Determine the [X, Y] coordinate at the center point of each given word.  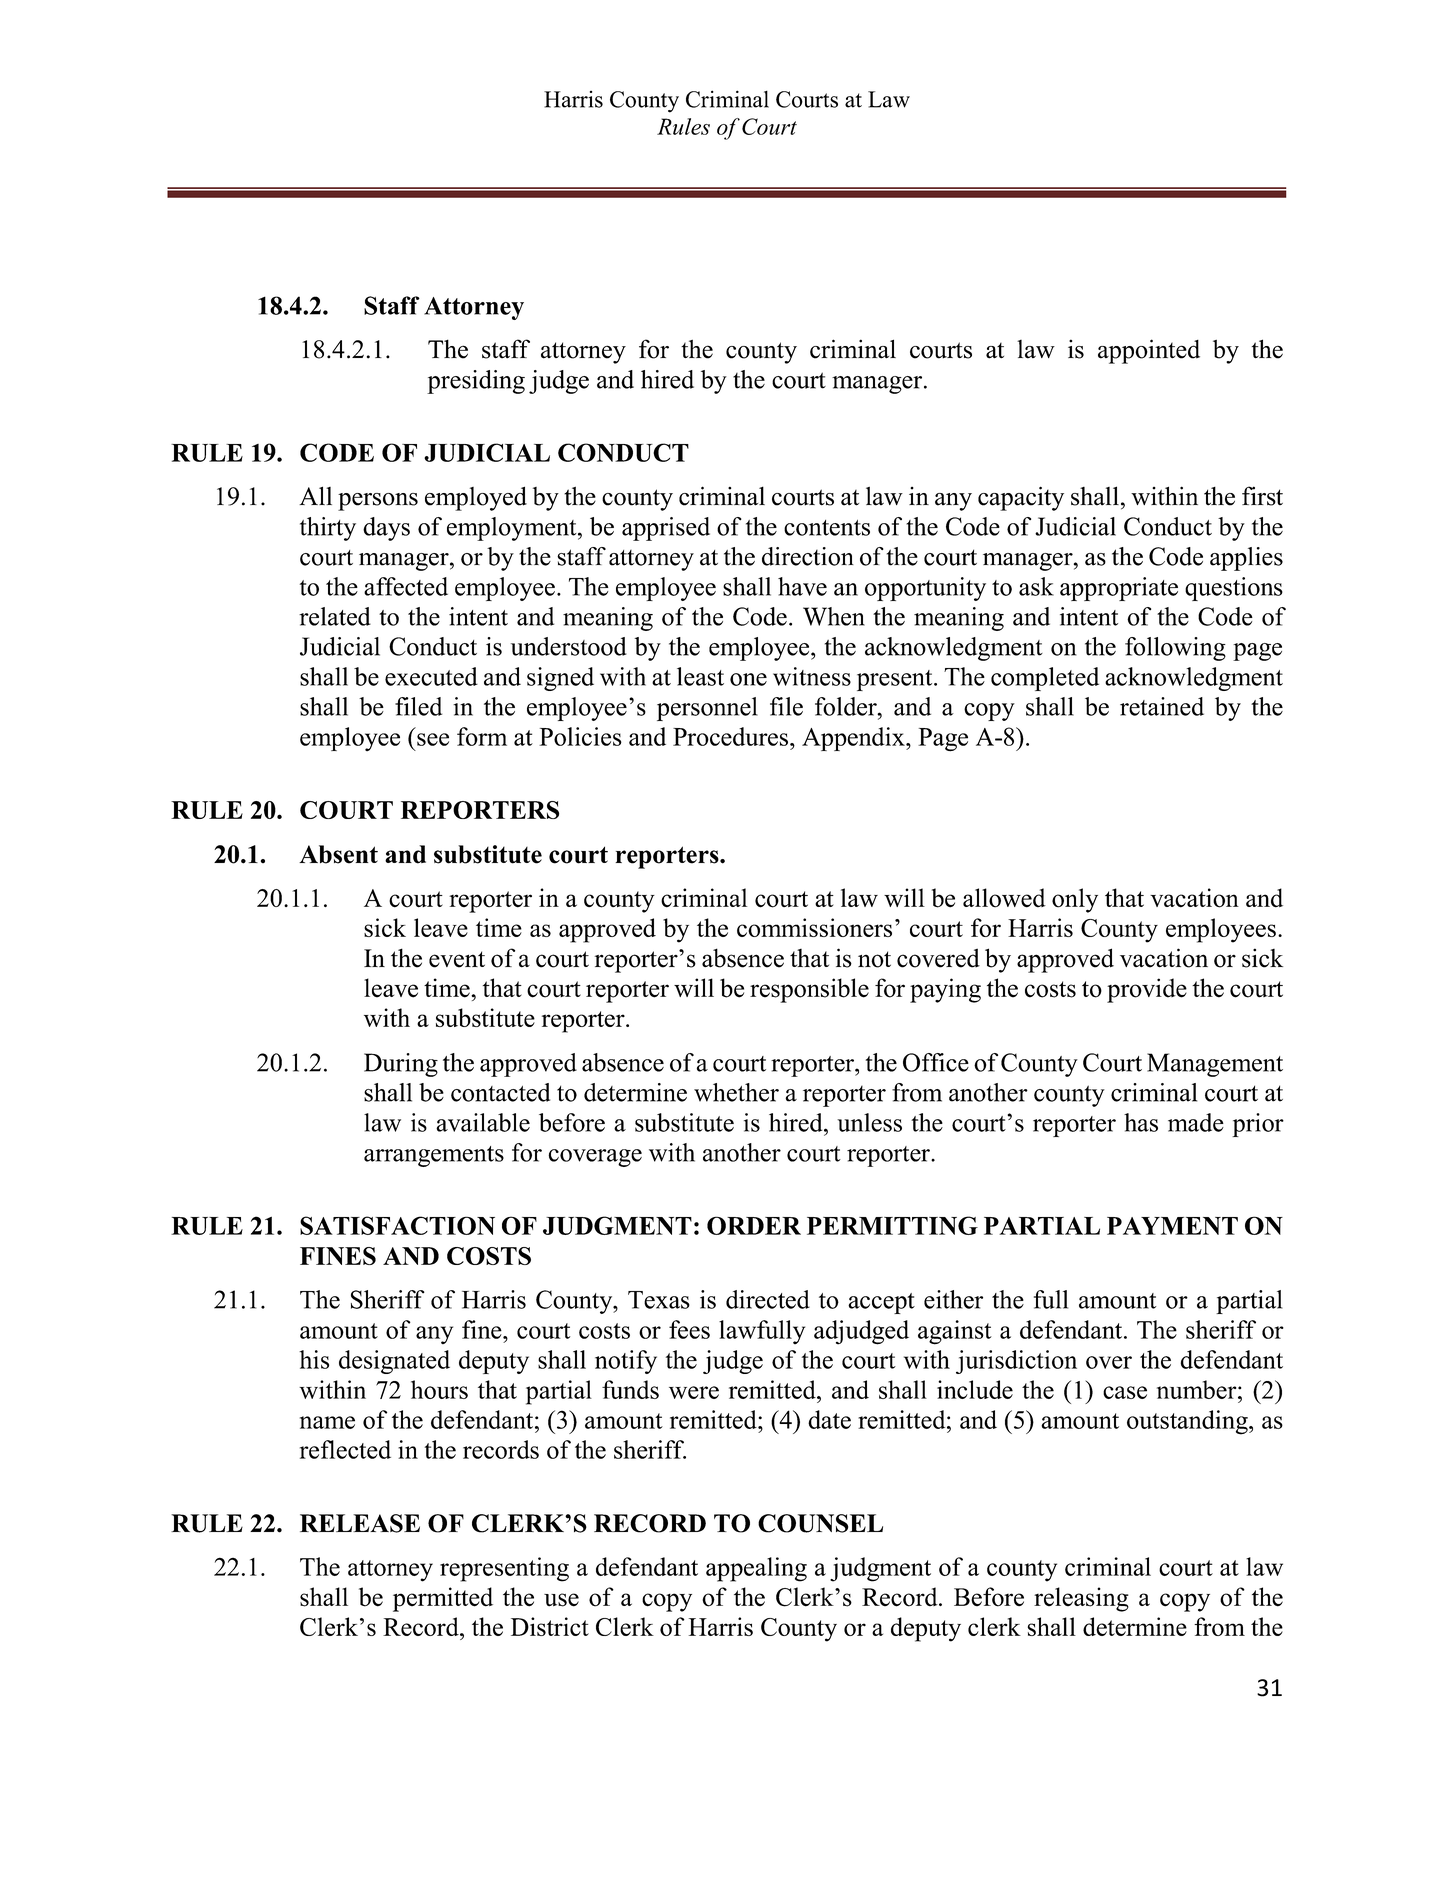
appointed [1149, 351]
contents [827, 528]
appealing [756, 1569]
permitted [443, 1599]
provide [1147, 990]
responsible [809, 990]
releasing [1081, 1599]
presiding [476, 382]
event [457, 959]
